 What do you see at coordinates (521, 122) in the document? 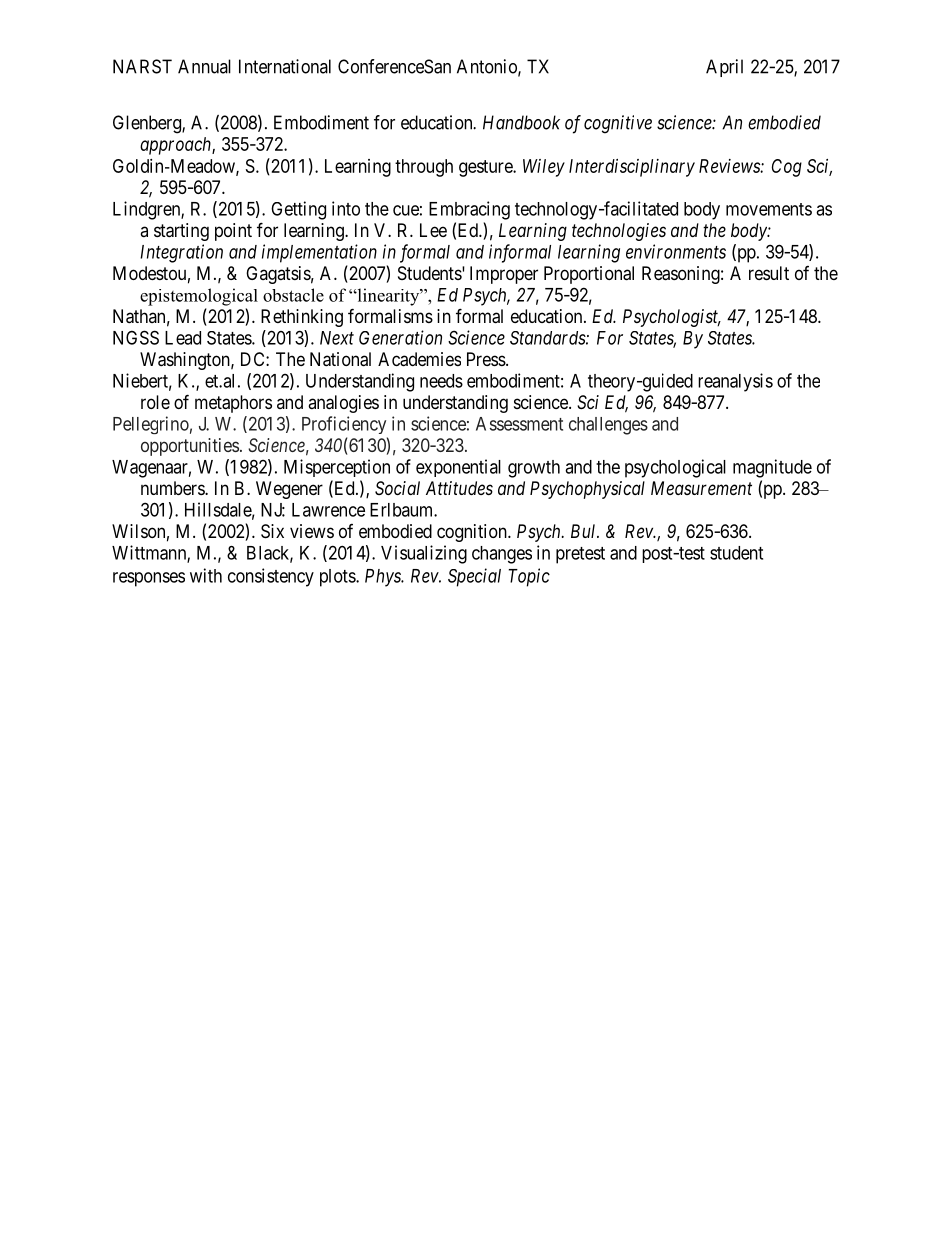
I see `Handbook` at bounding box center [521, 122].
